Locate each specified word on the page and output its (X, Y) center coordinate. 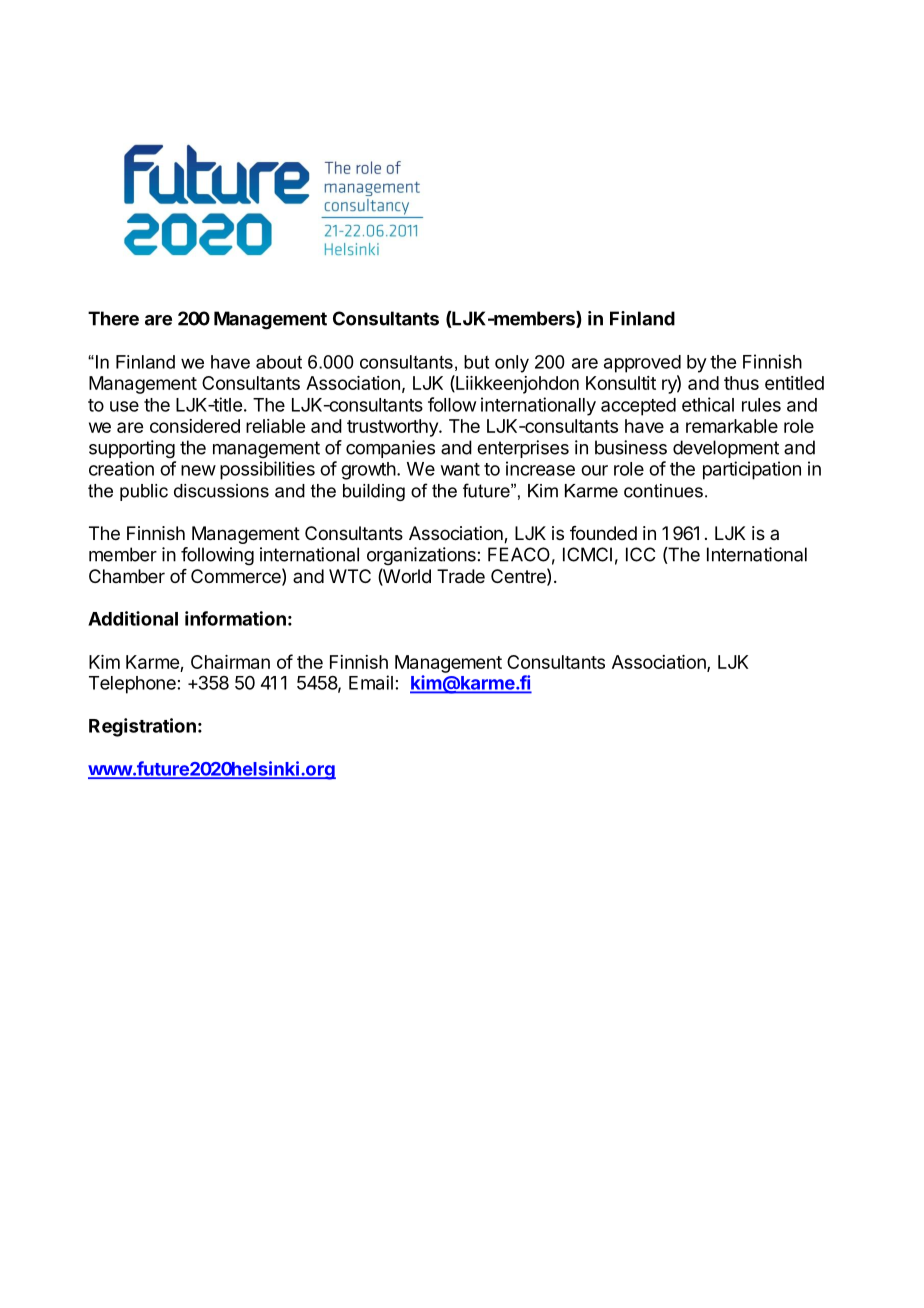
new (198, 470)
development (726, 449)
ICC (640, 554)
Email (371, 682)
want (460, 469)
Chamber (127, 576)
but (476, 362)
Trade (461, 576)
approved (642, 364)
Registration (142, 727)
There (113, 318)
